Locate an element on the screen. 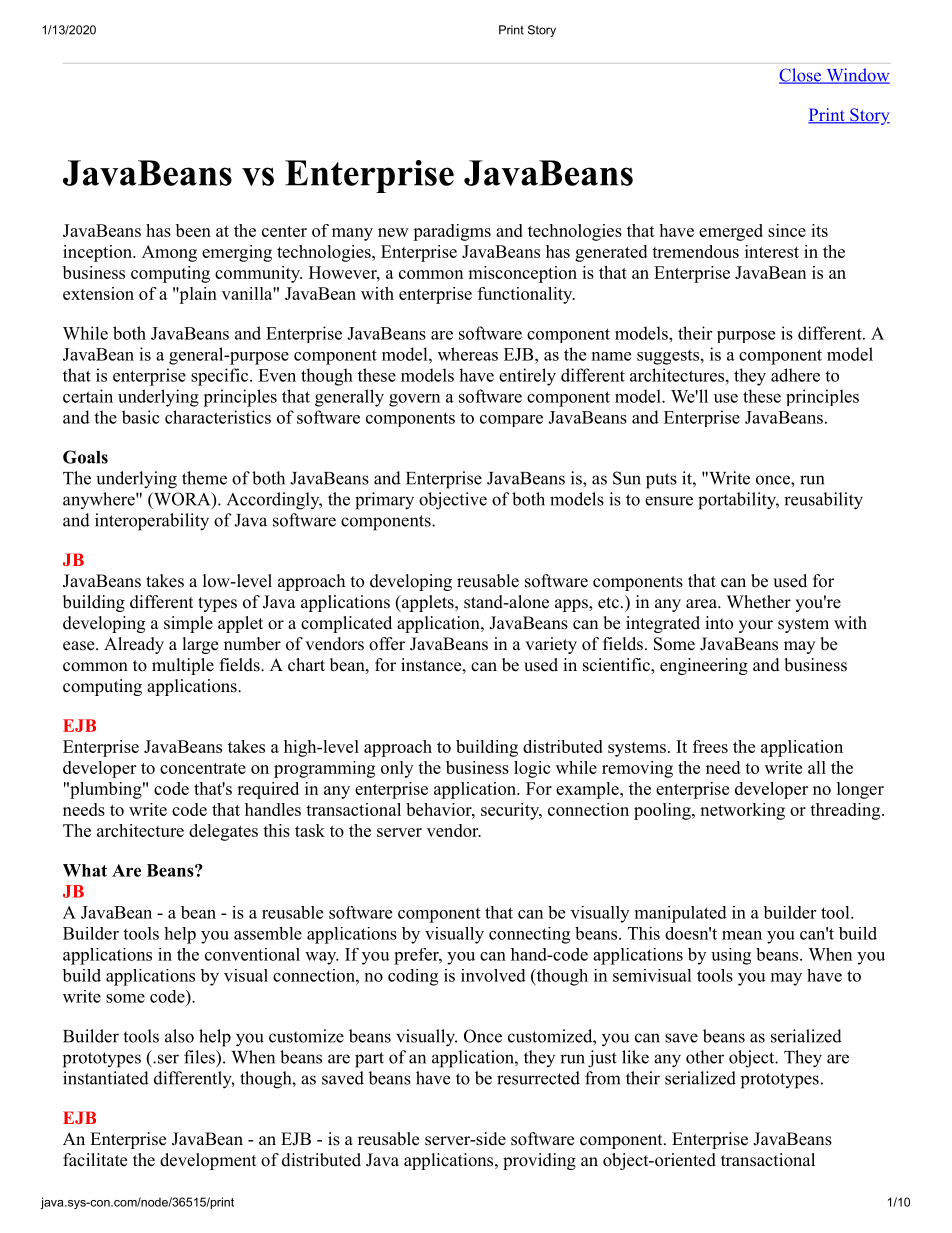 This screenshot has width=952, height=1233. providing is located at coordinates (539, 1161).
